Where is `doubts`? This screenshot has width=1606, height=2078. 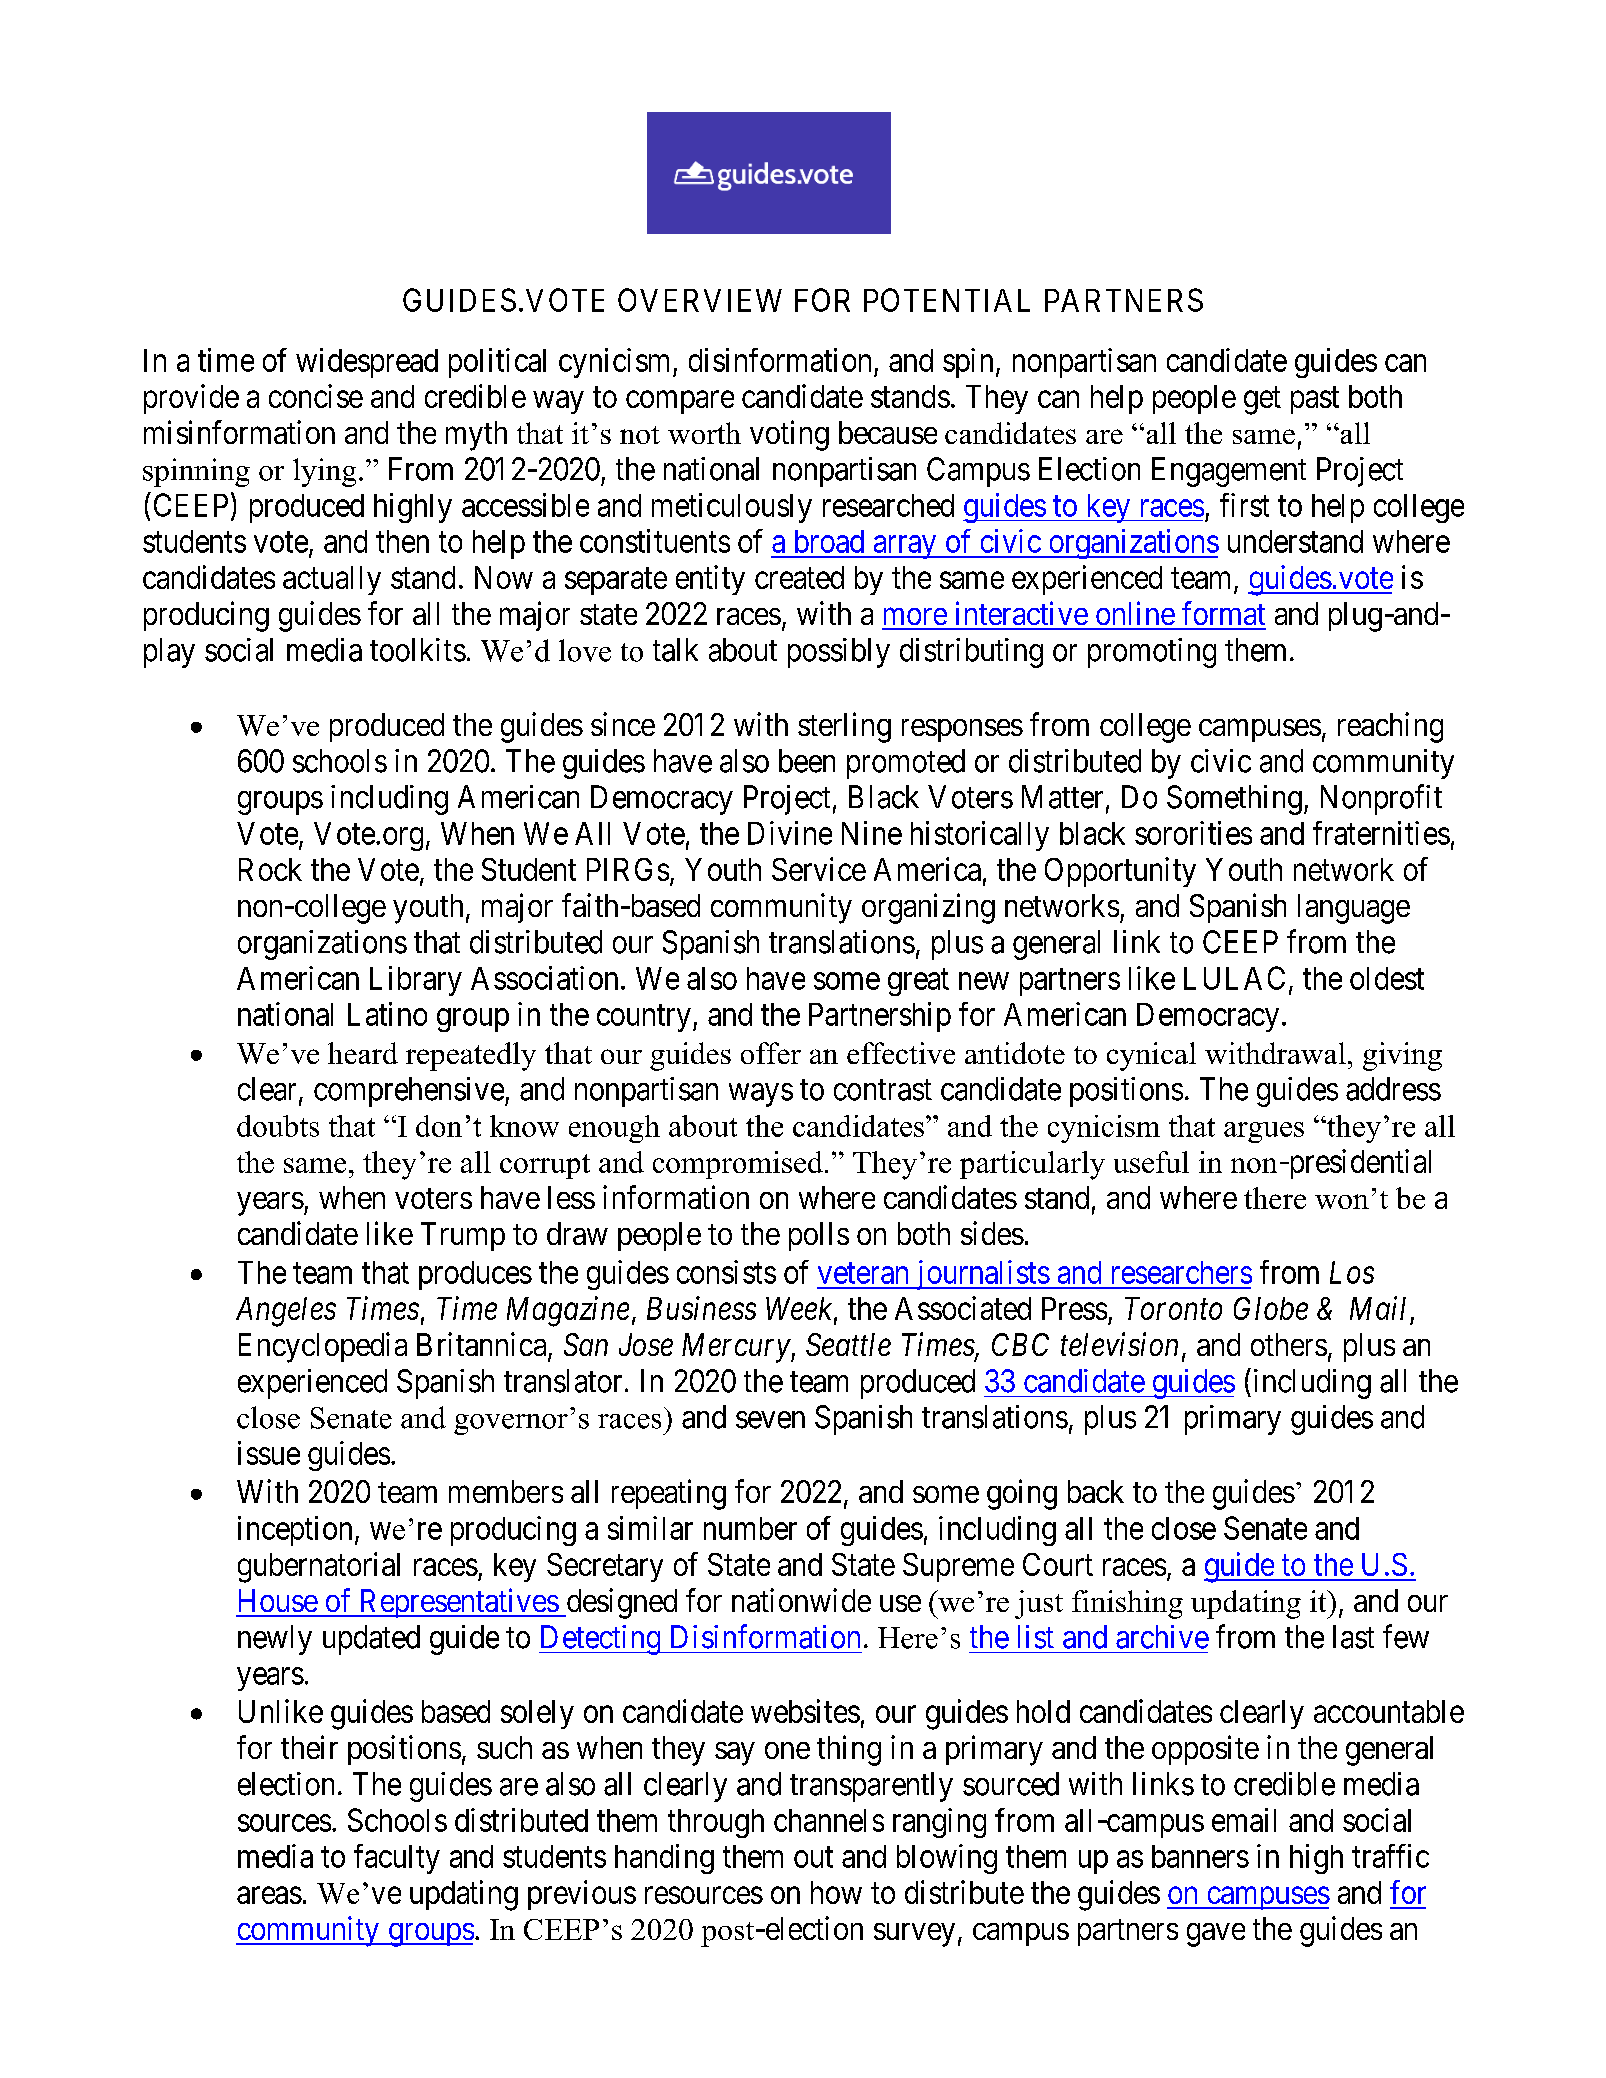
doubts is located at coordinates (278, 1126).
